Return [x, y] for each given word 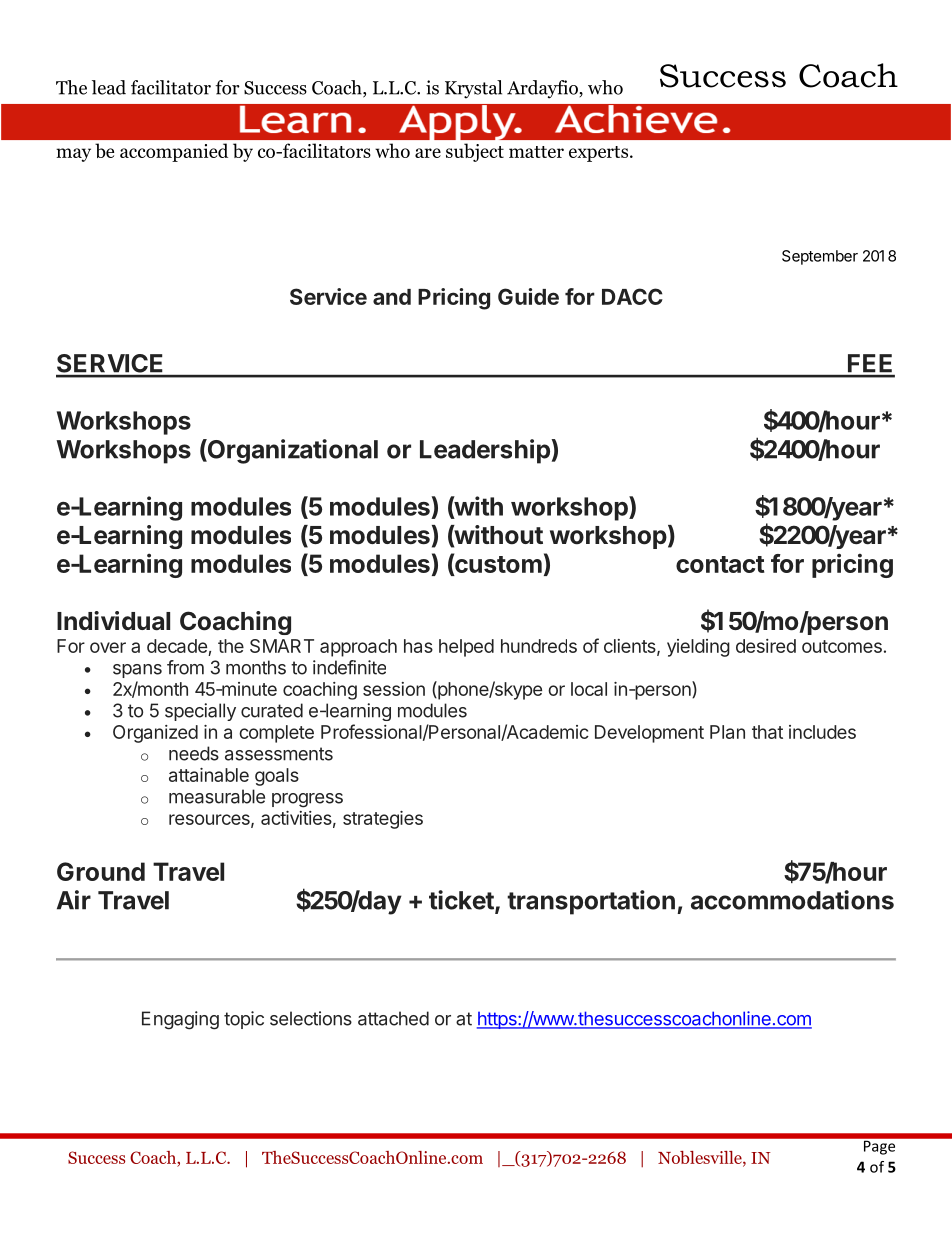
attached [393, 1018]
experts [600, 154]
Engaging [180, 1020]
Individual [113, 621]
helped [466, 648]
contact [720, 564]
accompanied [174, 152]
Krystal [473, 89]
